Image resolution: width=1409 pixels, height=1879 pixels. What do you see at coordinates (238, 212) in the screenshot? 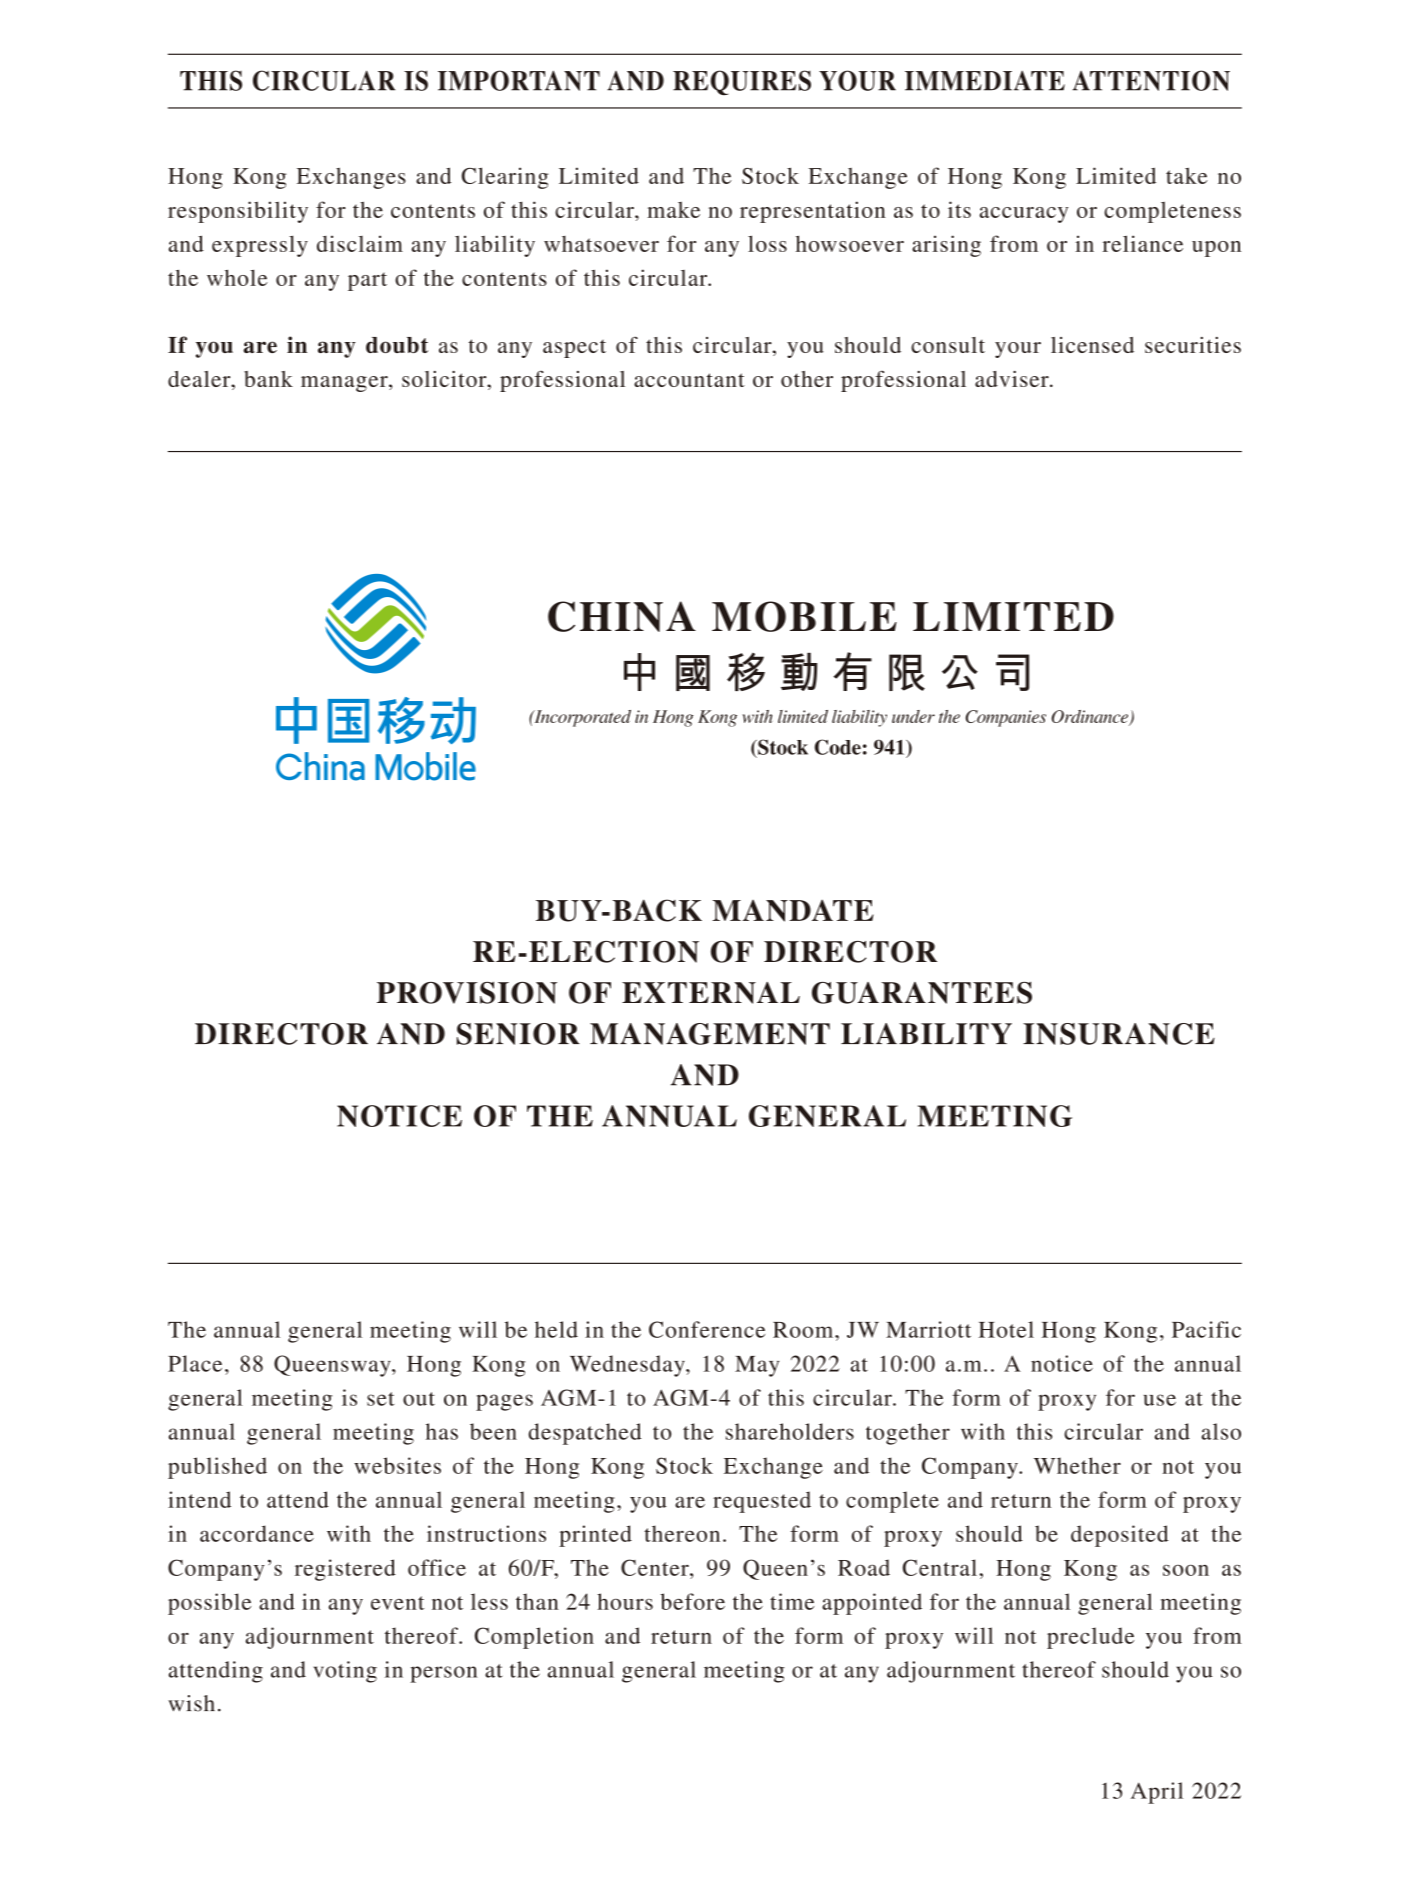
I see `responsibility` at bounding box center [238, 212].
